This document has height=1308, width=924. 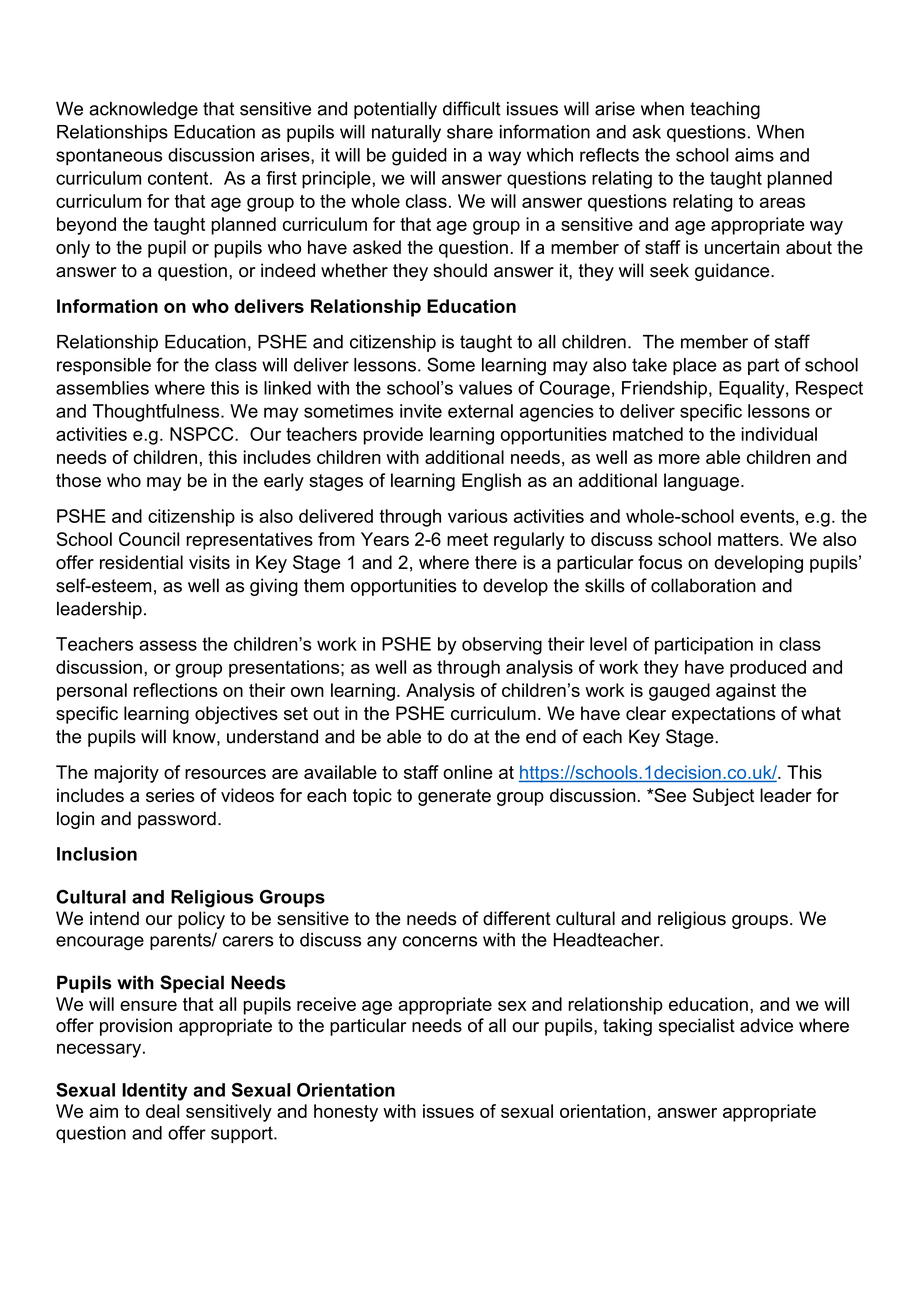 I want to click on observing, so click(x=502, y=646).
